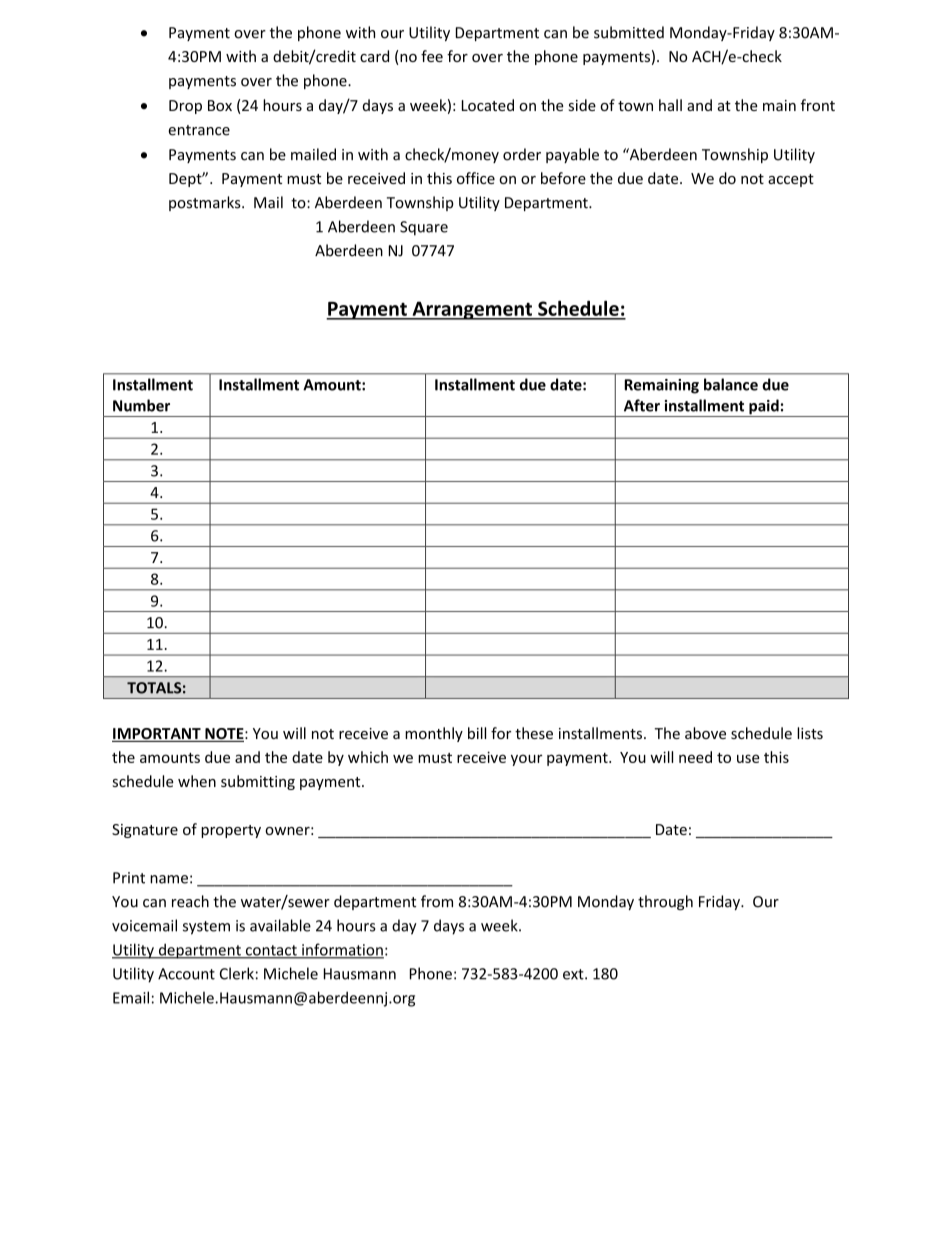  I want to click on Number, so click(141, 405).
